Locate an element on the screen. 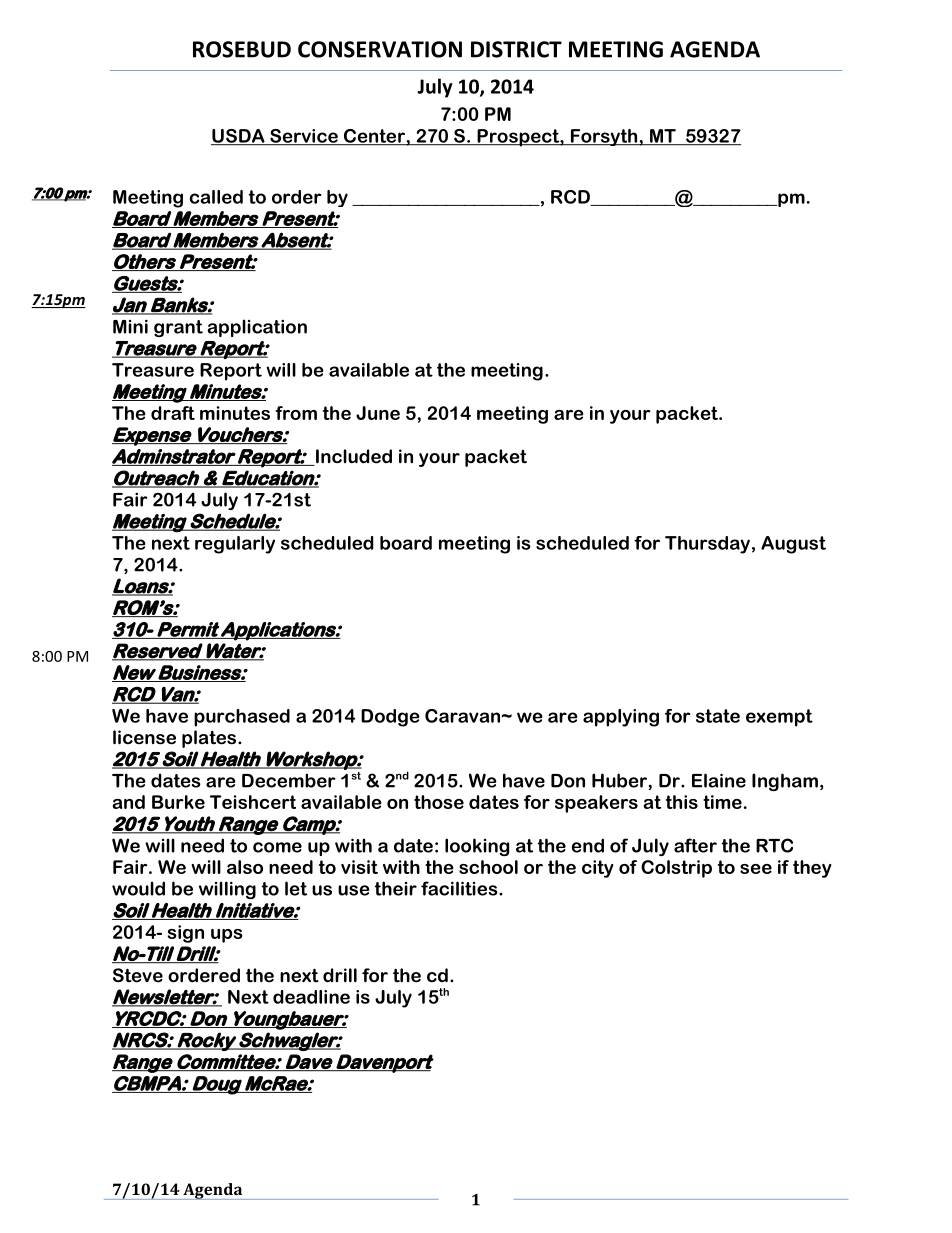  June is located at coordinates (378, 413).
